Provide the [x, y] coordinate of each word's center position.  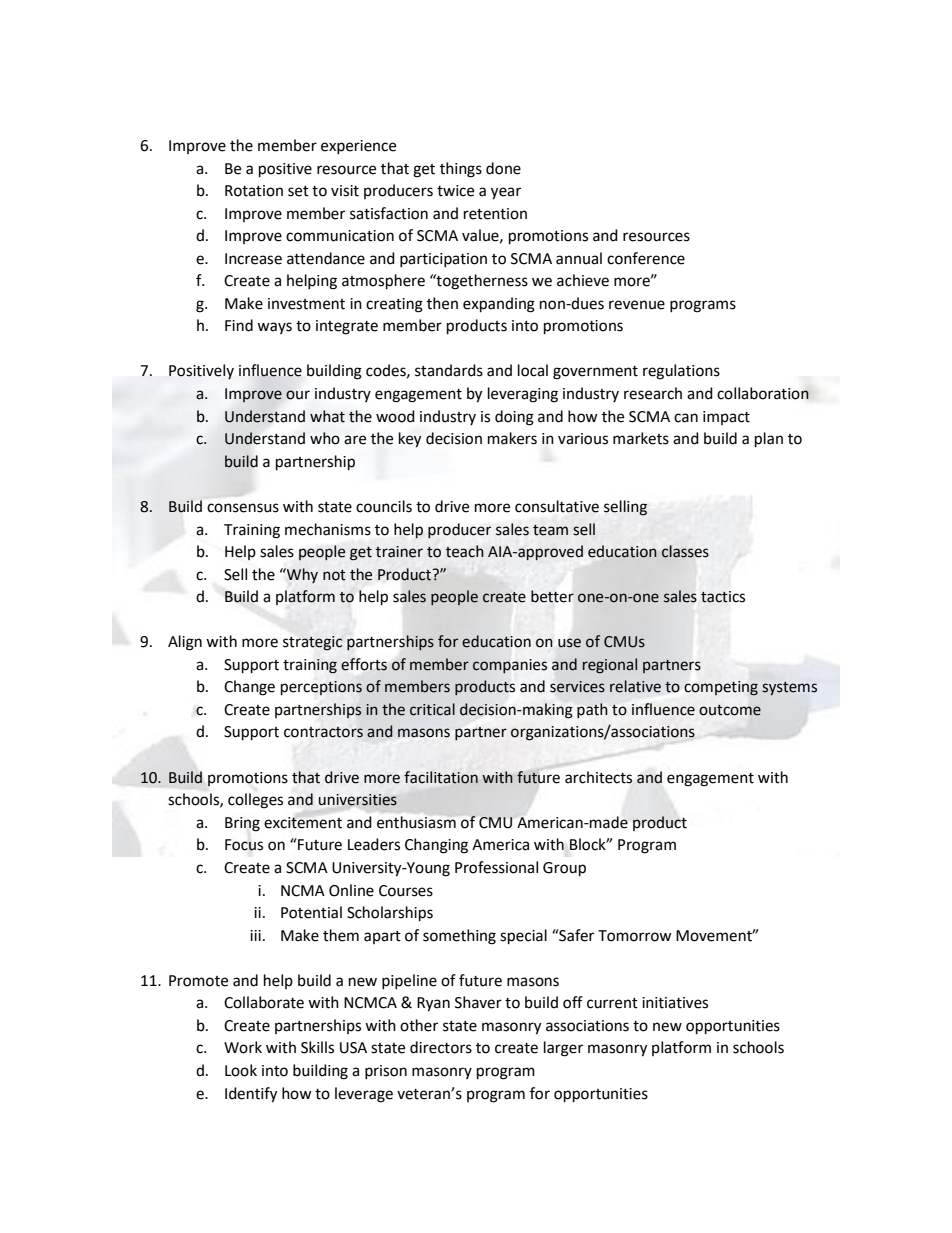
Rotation [254, 191]
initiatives [675, 1003]
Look [241, 1070]
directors [441, 1047]
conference [646, 258]
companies [510, 666]
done [503, 168]
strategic [312, 643]
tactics [723, 597]
